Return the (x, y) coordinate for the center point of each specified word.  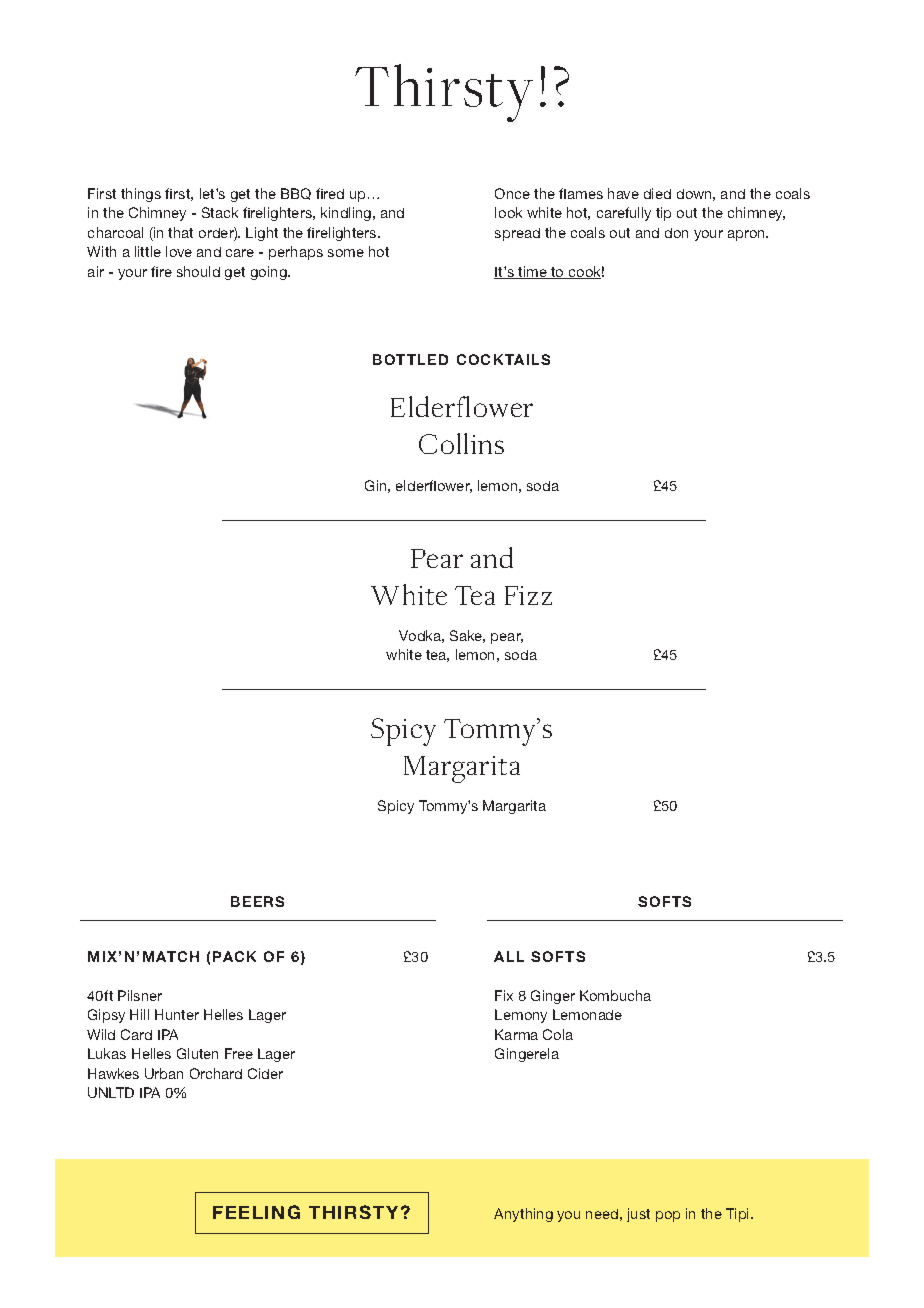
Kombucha (615, 995)
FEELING (256, 1212)
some (346, 253)
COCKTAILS (503, 359)
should (198, 271)
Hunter (177, 1014)
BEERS (257, 901)
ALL (509, 956)
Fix (504, 995)
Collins (461, 443)
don (676, 233)
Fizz (528, 595)
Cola (558, 1034)
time (532, 272)
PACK (234, 956)
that (180, 232)
